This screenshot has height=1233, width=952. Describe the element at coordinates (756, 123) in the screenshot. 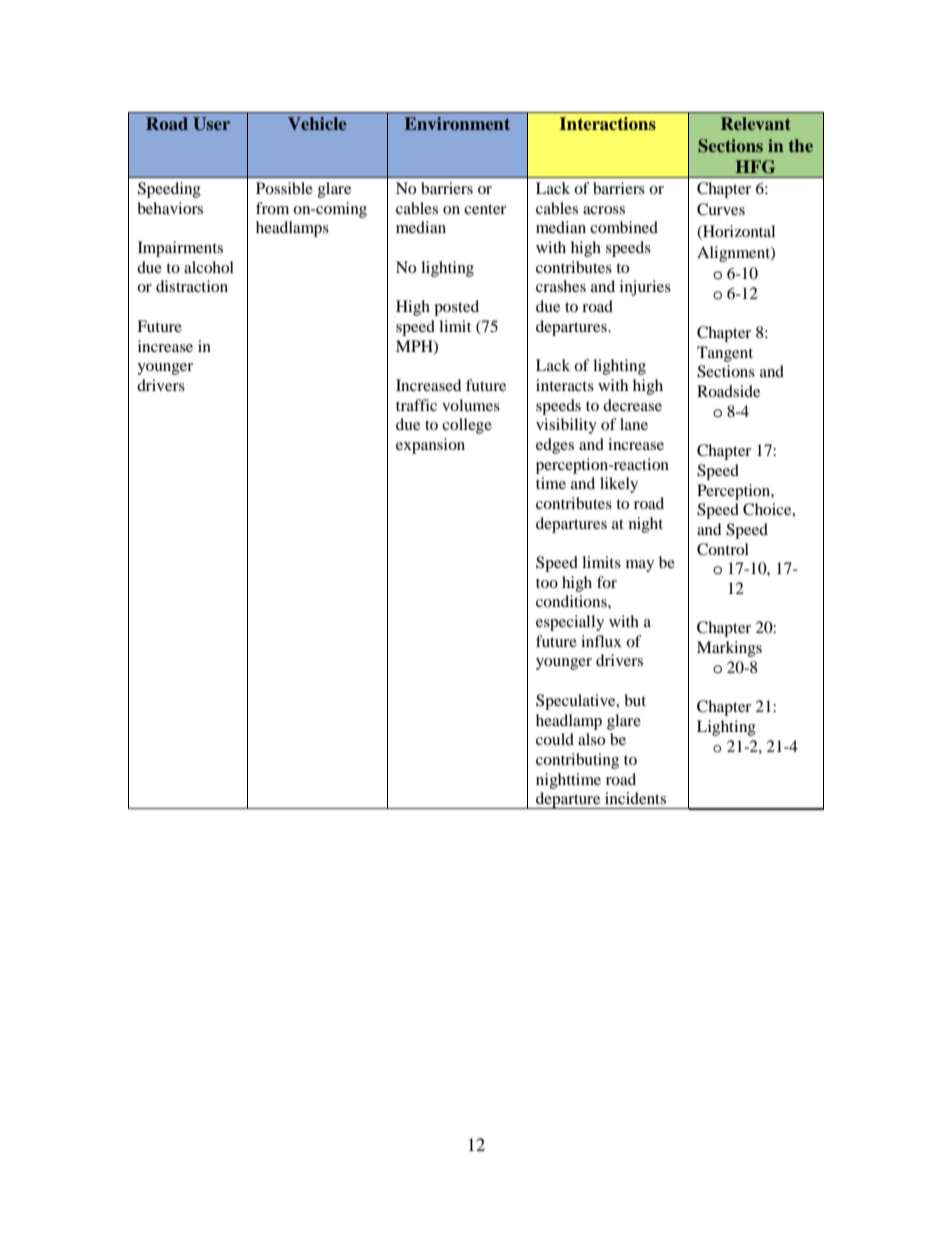

I see `Relevant` at that location.
